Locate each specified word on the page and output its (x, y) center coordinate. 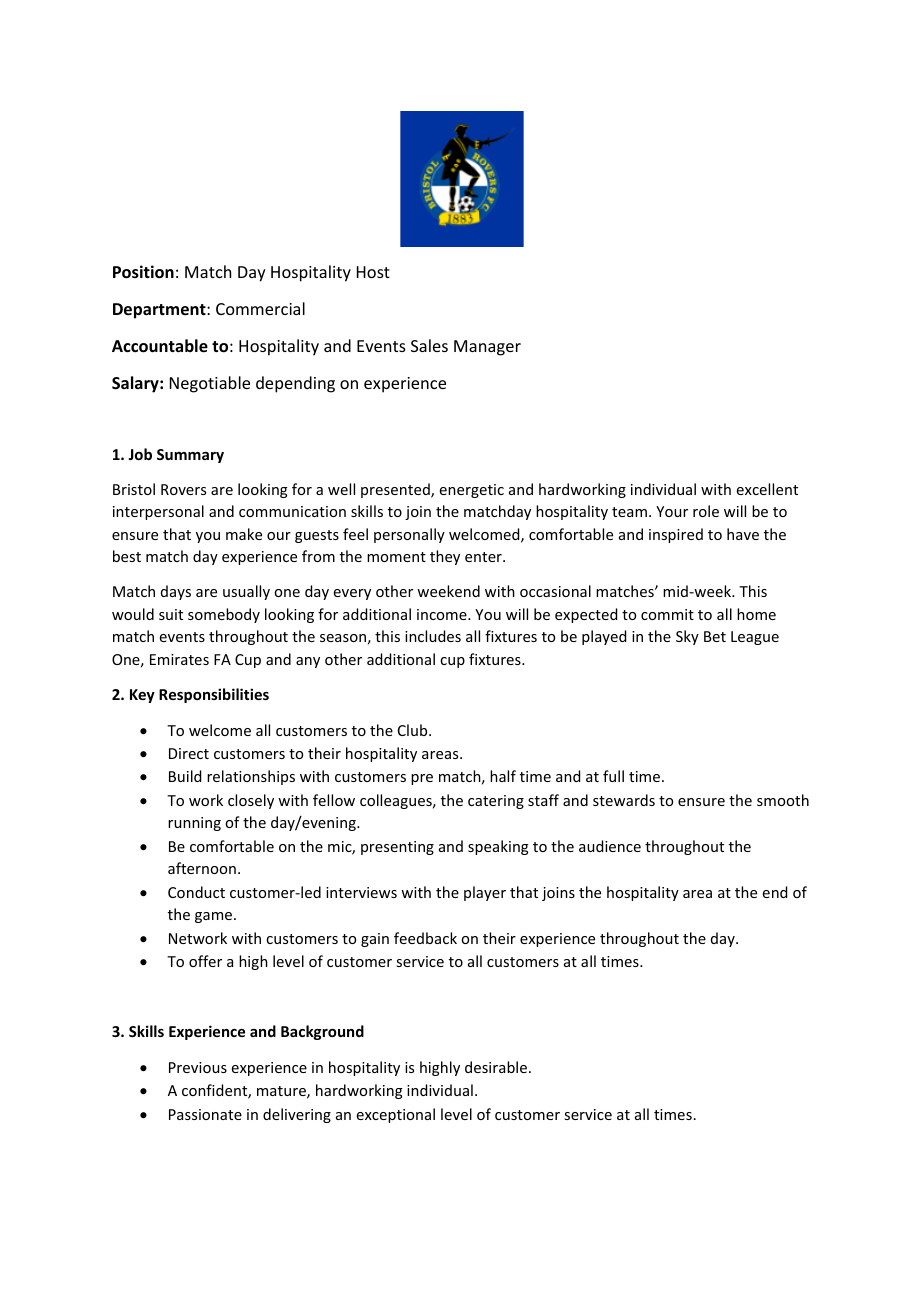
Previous (198, 1067)
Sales (429, 345)
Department (160, 311)
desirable (497, 1067)
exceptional (396, 1115)
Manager (487, 348)
